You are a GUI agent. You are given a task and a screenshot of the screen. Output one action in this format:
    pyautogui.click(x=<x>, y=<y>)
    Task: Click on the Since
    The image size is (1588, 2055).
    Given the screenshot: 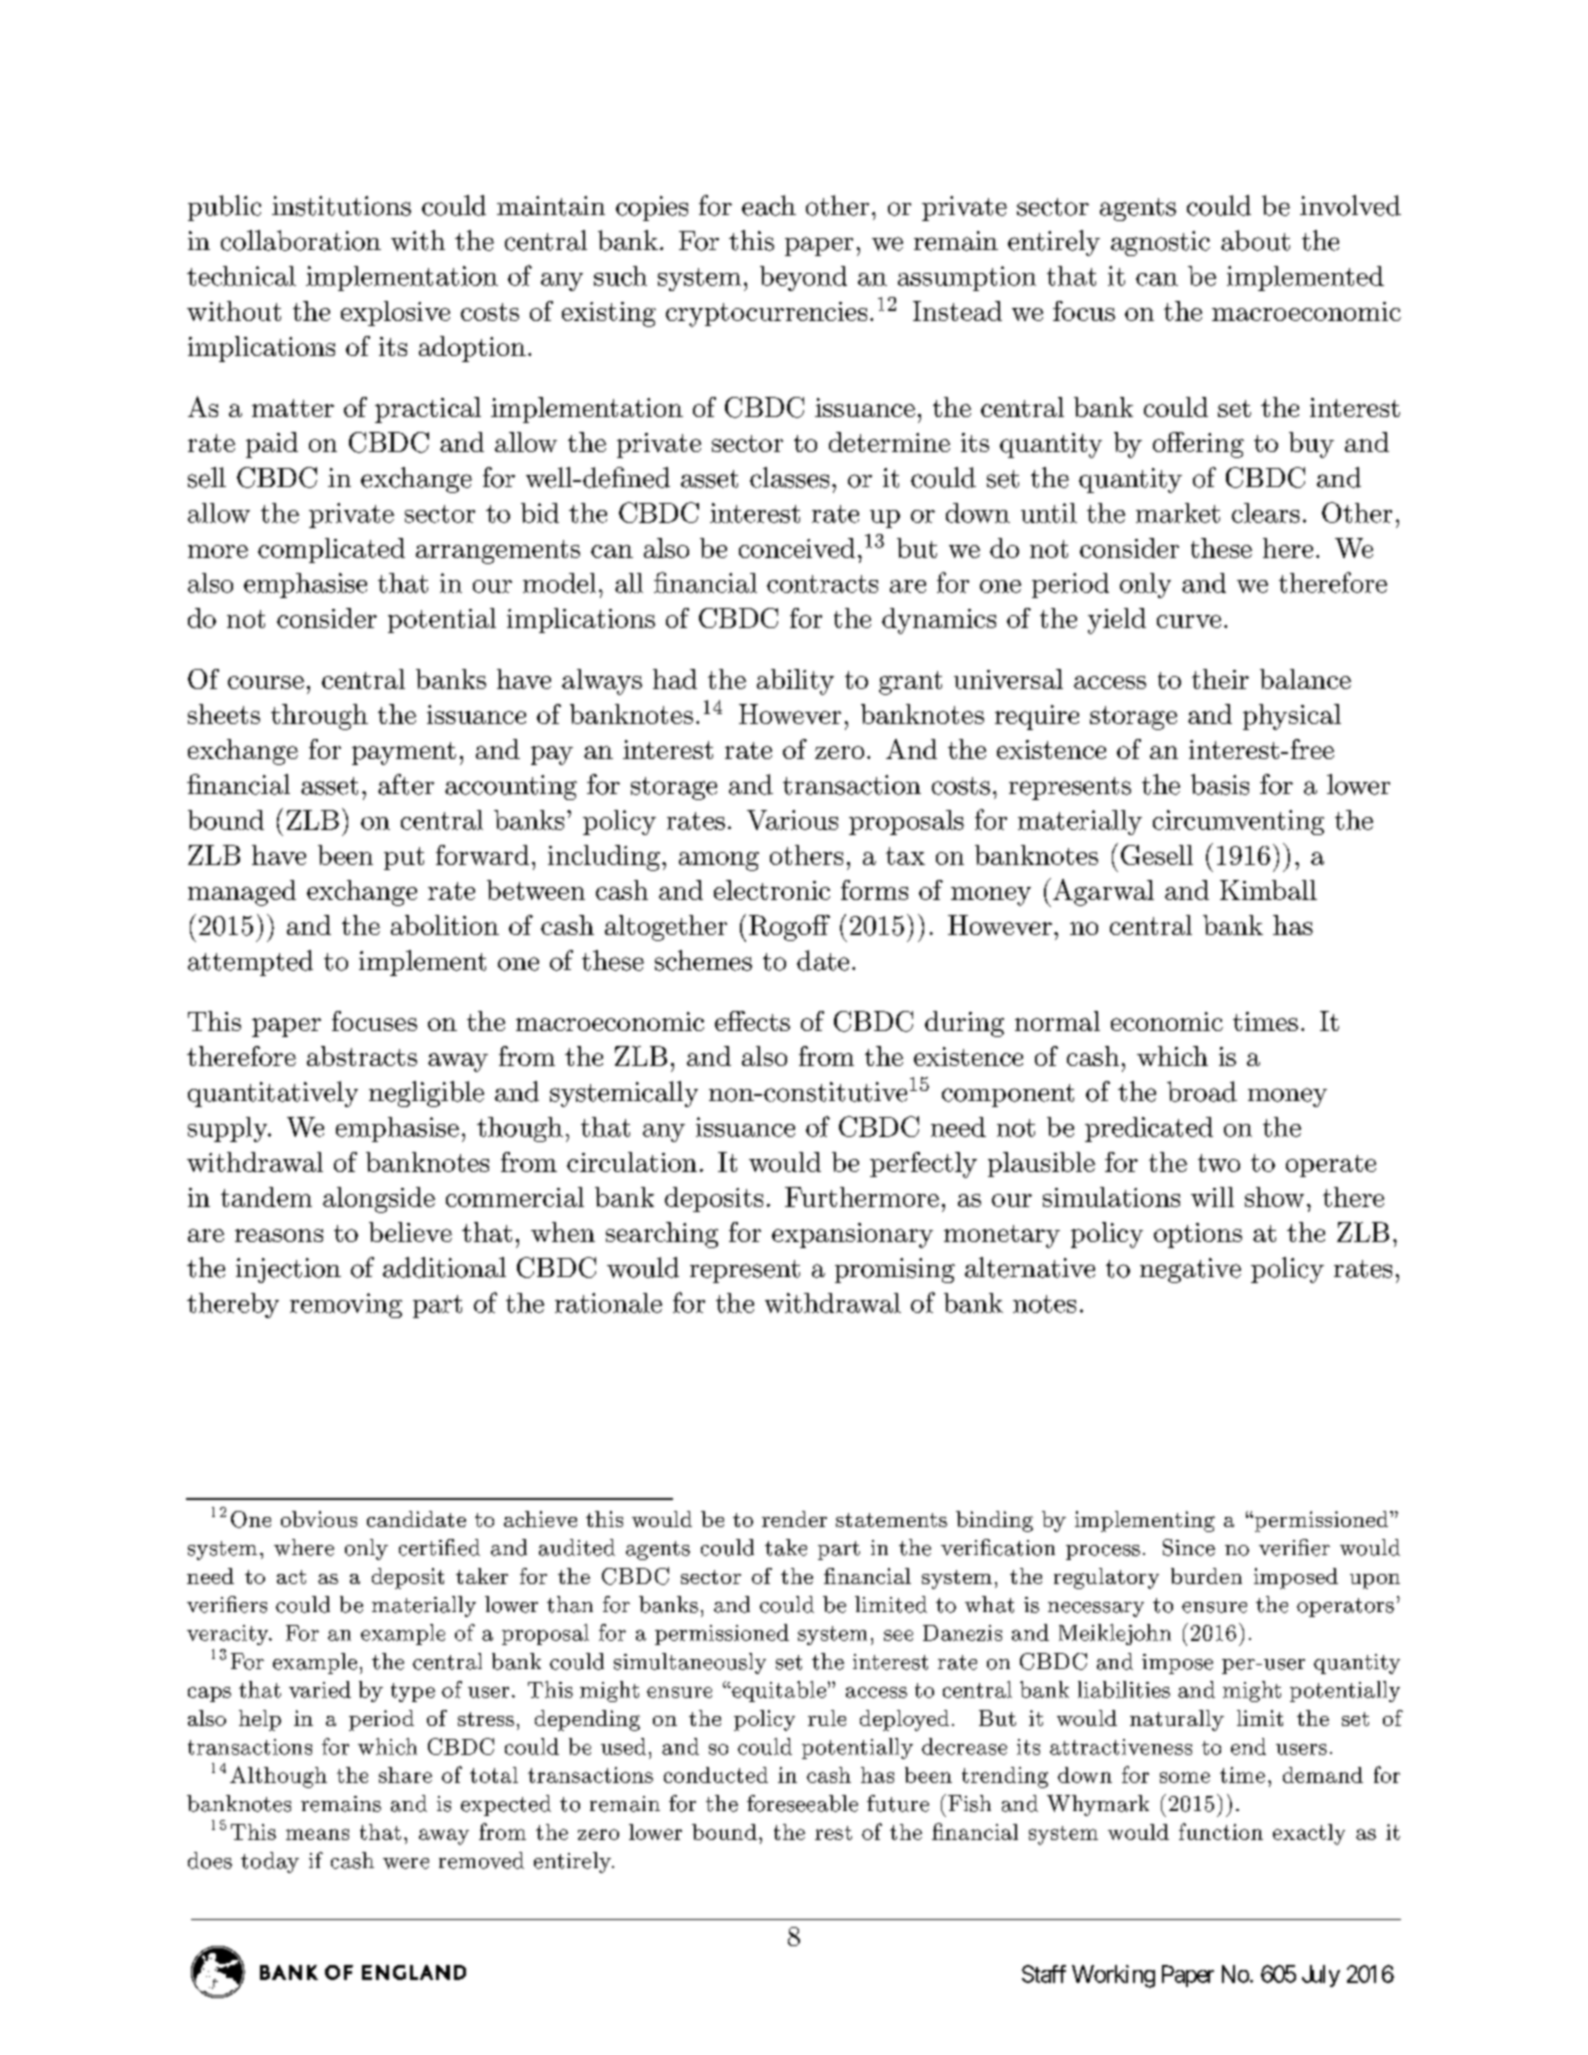 What is the action you would take?
    pyautogui.click(x=1189, y=1547)
